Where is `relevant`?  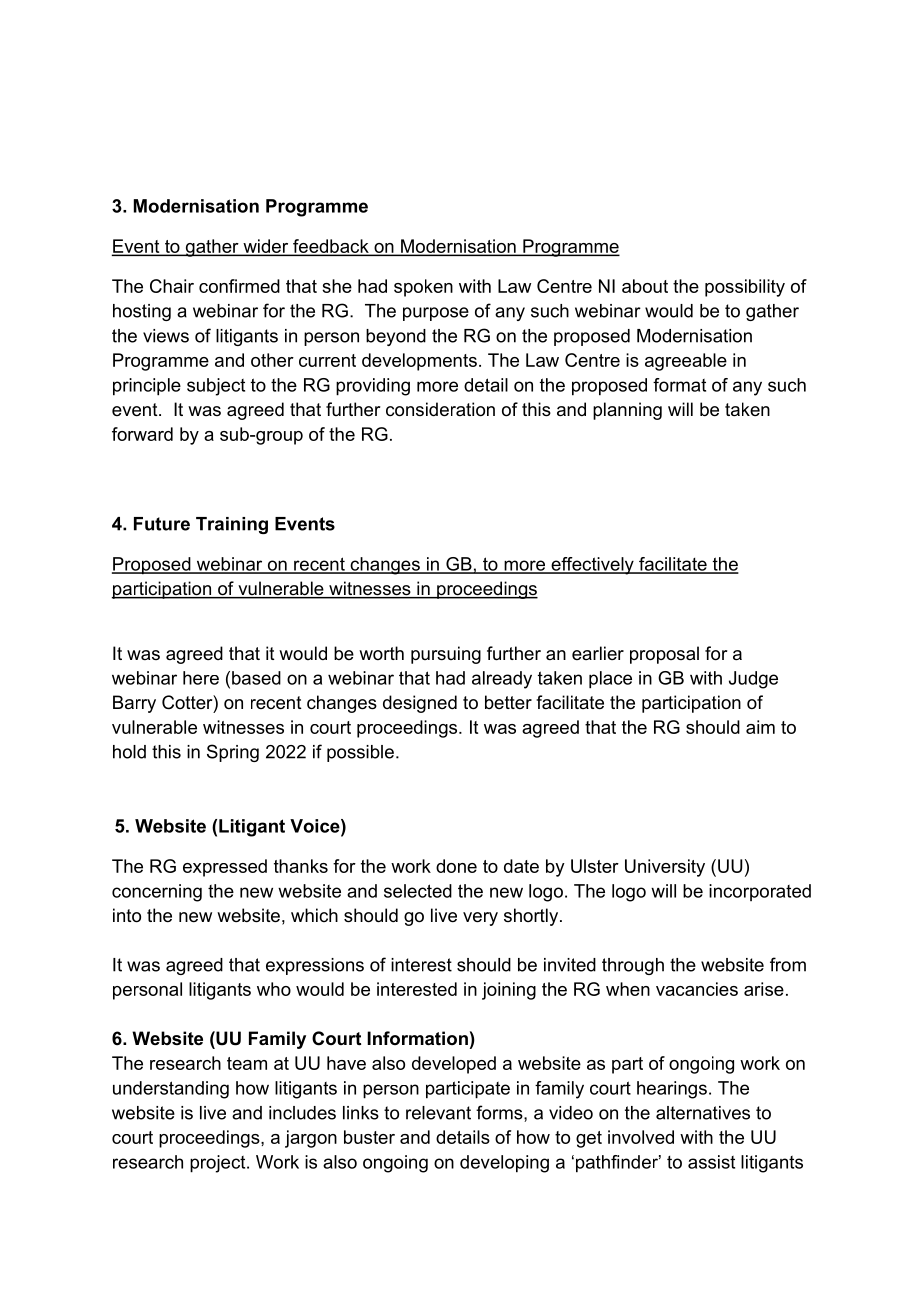 relevant is located at coordinates (438, 1113).
